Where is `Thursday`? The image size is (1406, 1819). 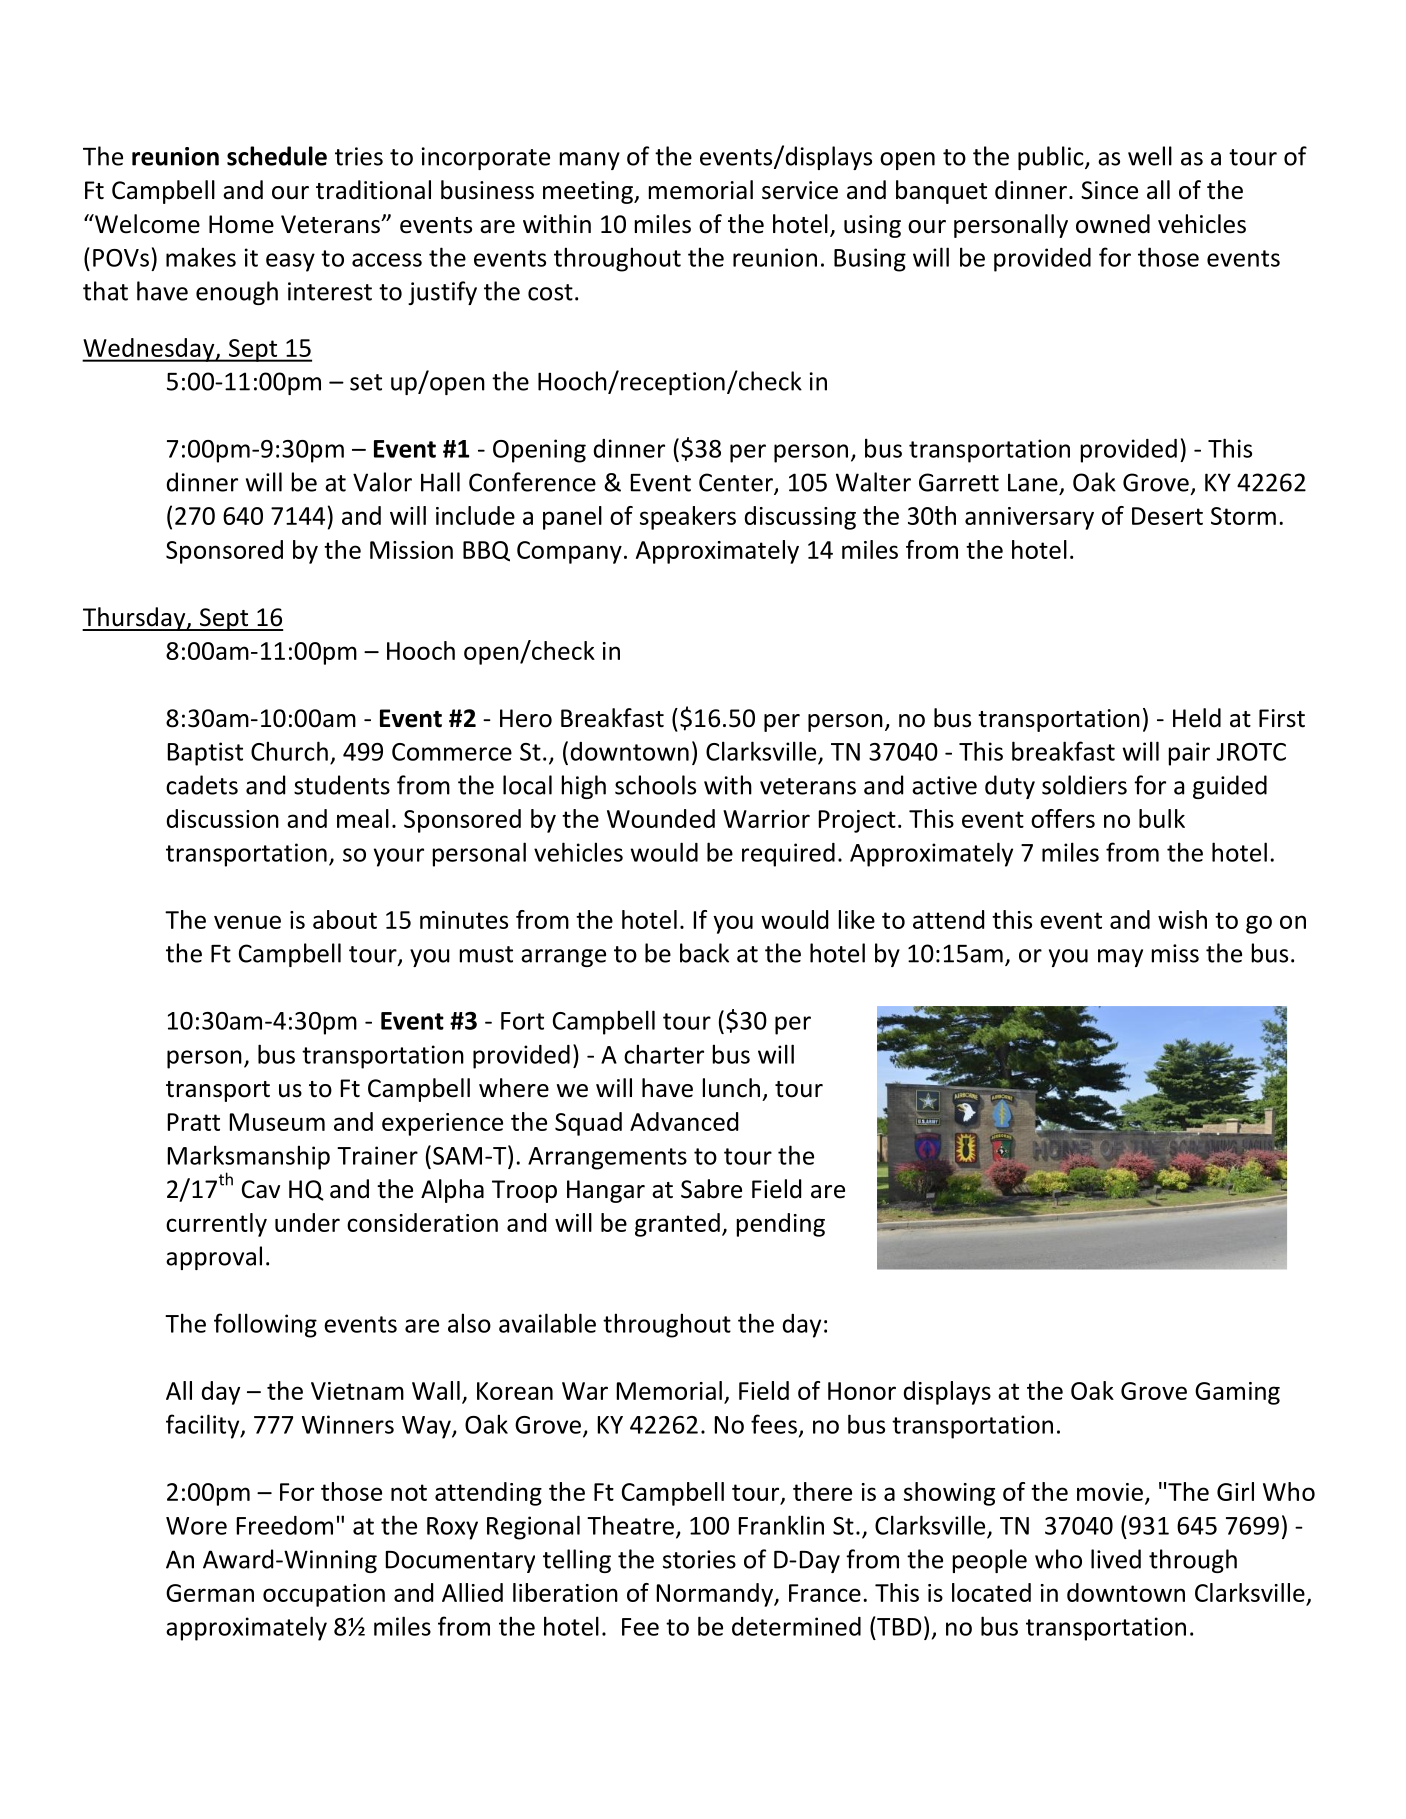
Thursday is located at coordinates (135, 619).
